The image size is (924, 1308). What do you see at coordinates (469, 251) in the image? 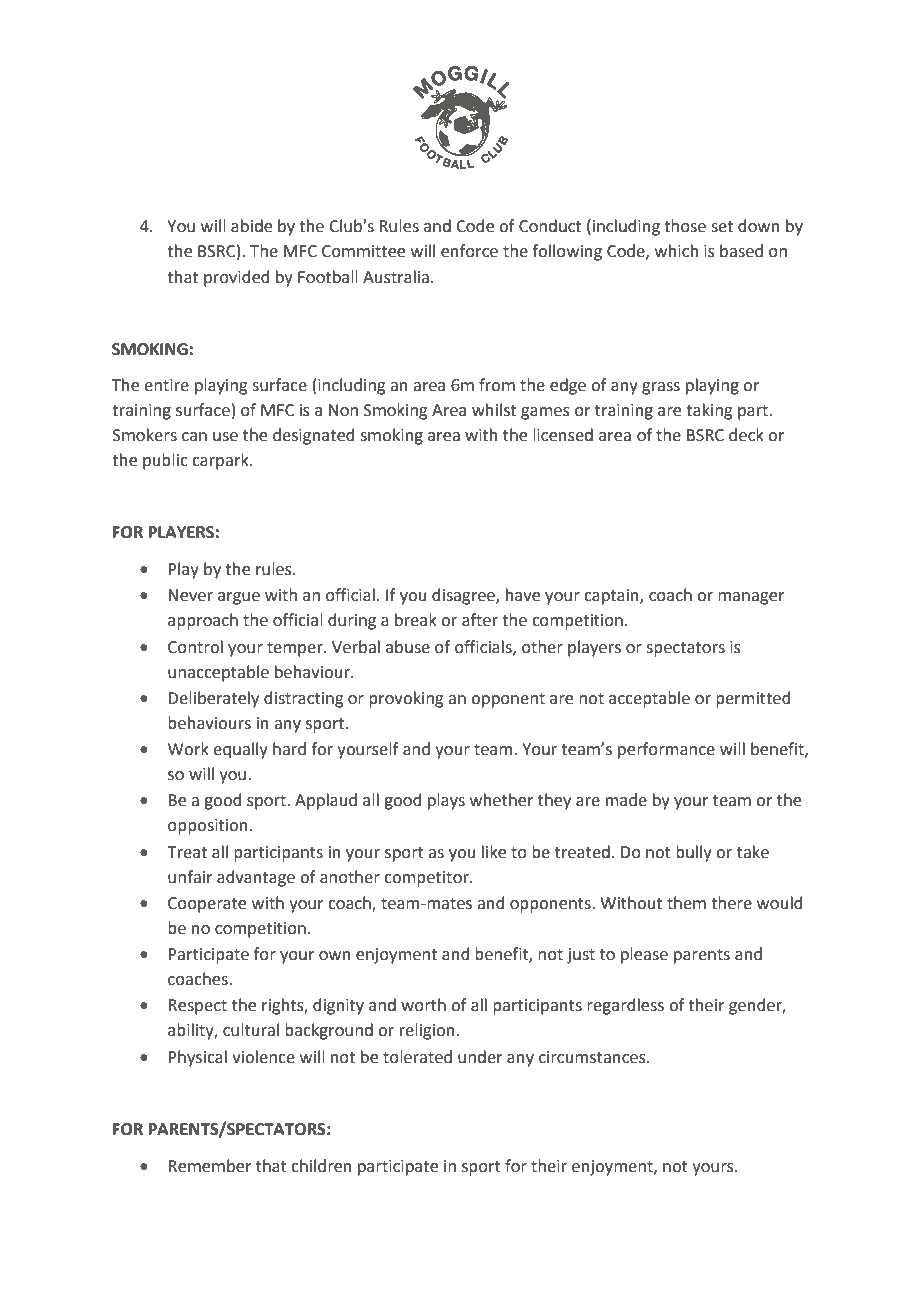
I see `enforce` at bounding box center [469, 251].
